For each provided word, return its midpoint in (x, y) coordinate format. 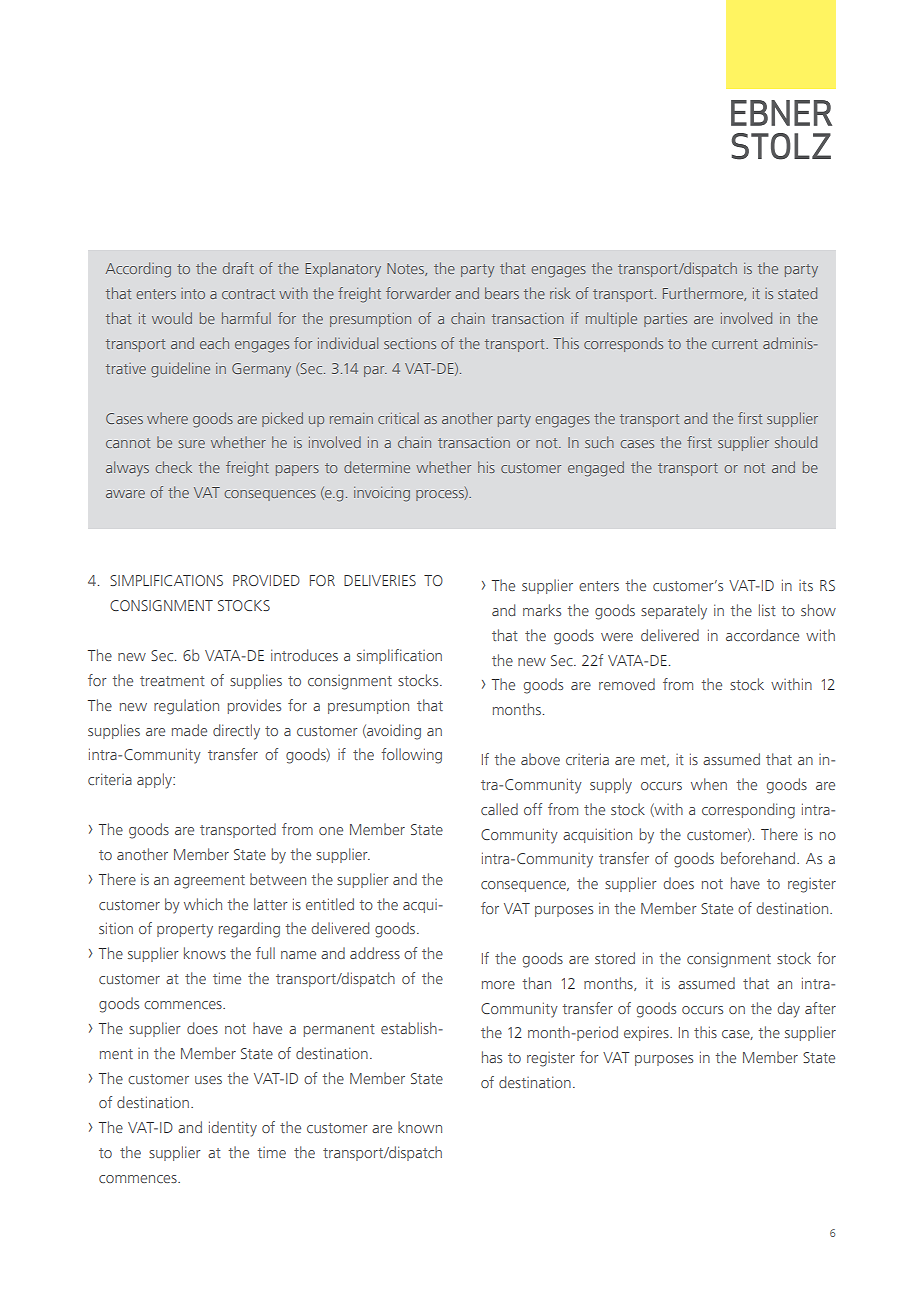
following (411, 756)
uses (208, 1080)
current (735, 344)
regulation (186, 707)
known (420, 1127)
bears (502, 293)
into (193, 293)
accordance (762, 635)
